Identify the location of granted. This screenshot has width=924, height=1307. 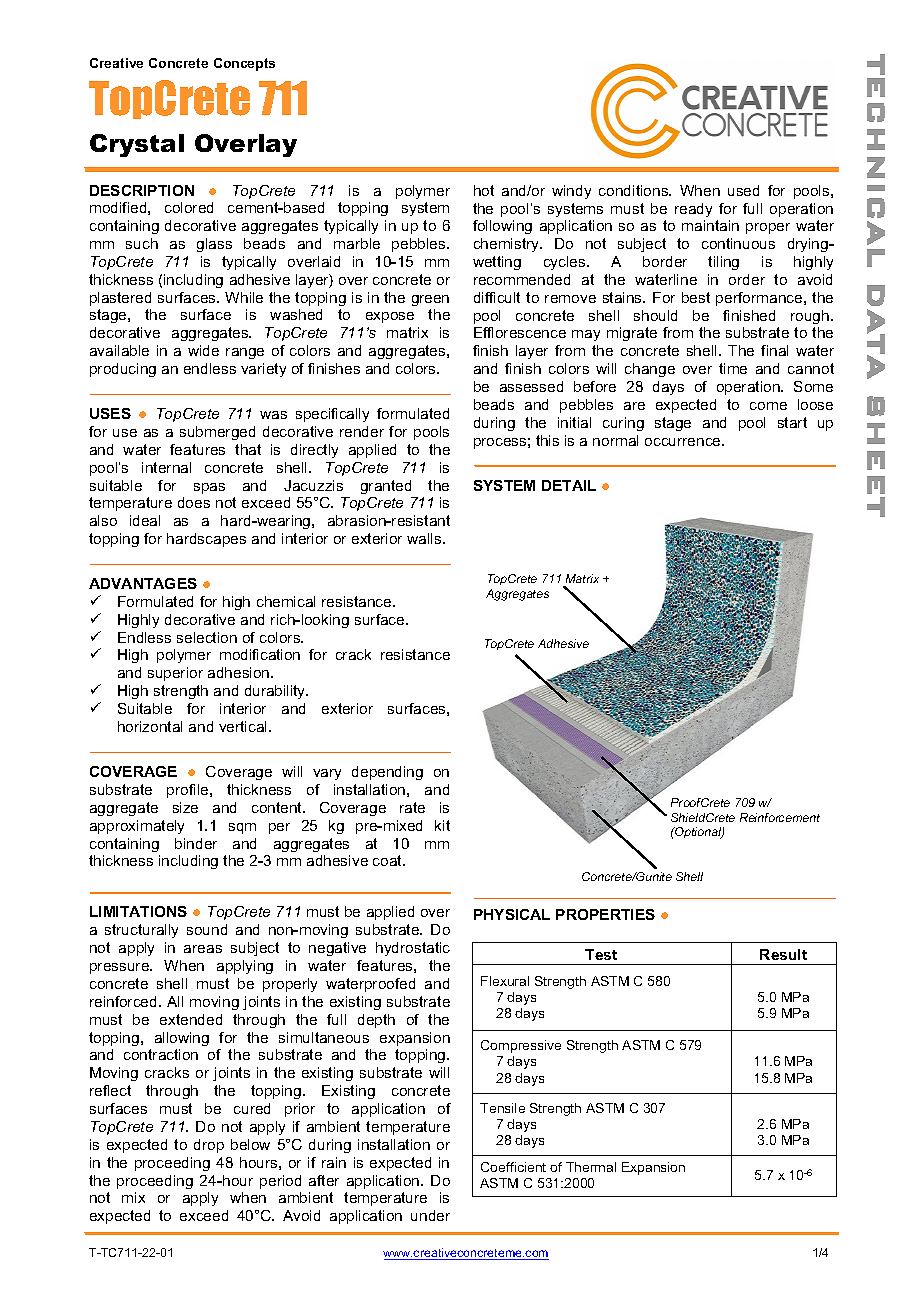
(386, 487).
